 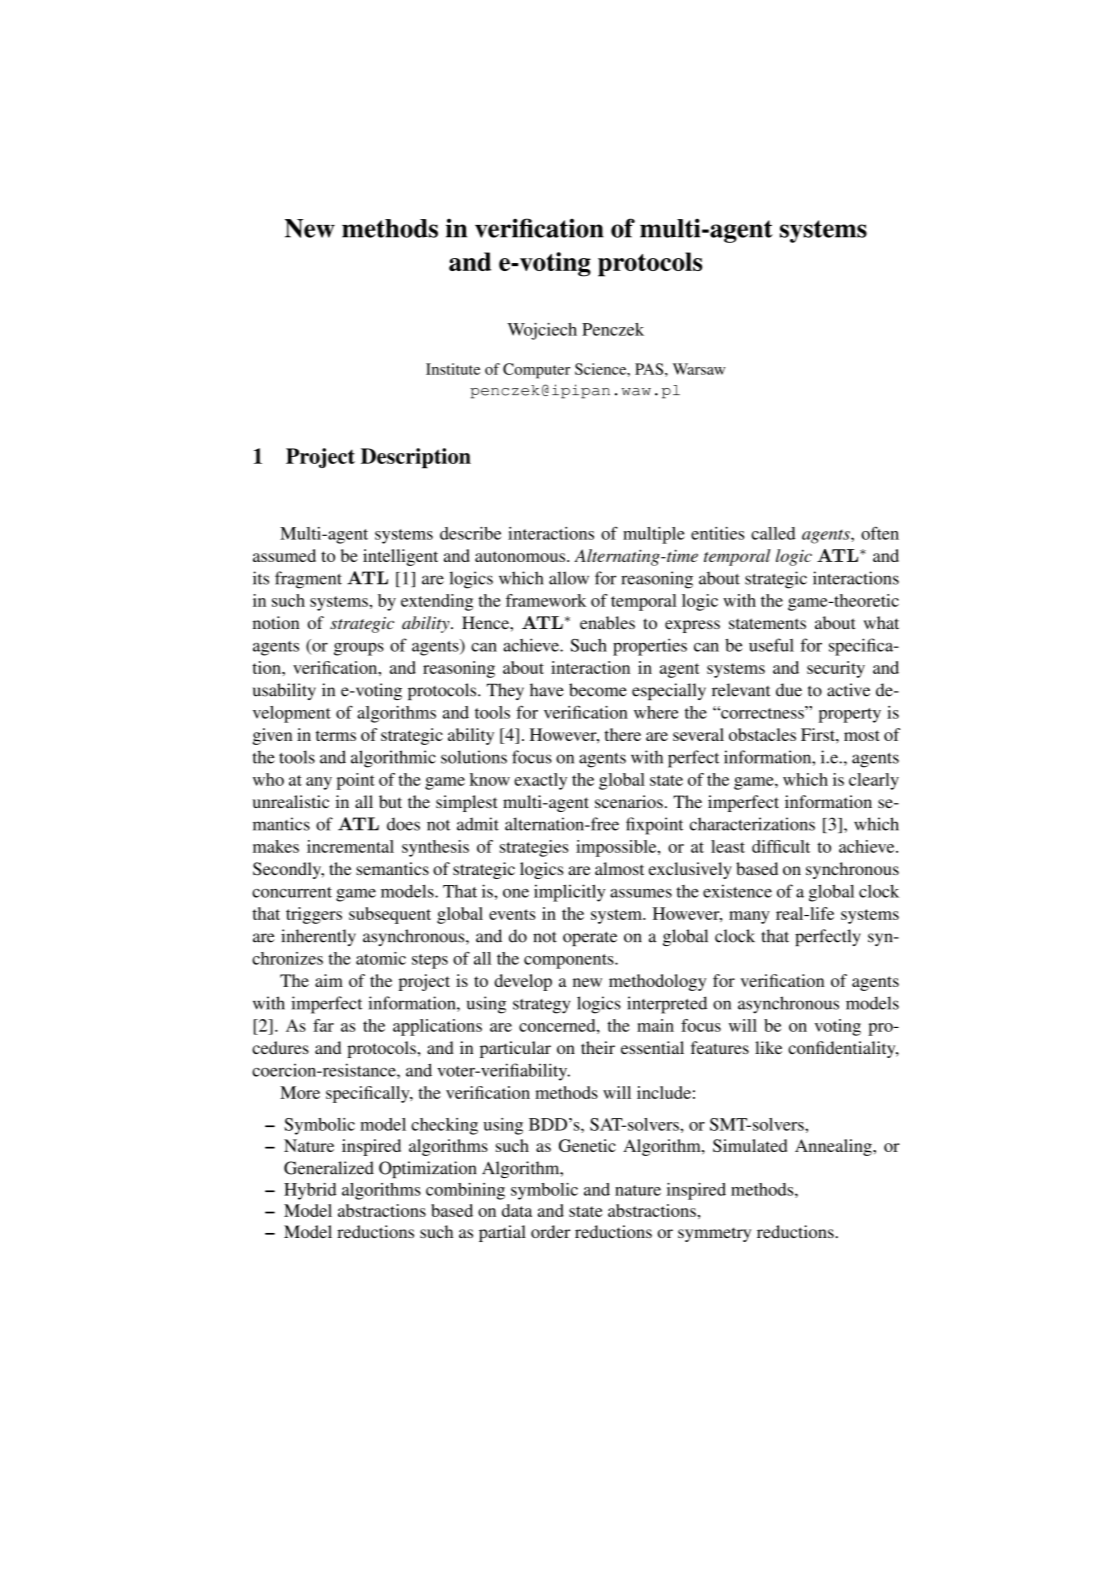 What do you see at coordinates (540, 781) in the screenshot?
I see `exactly` at bounding box center [540, 781].
